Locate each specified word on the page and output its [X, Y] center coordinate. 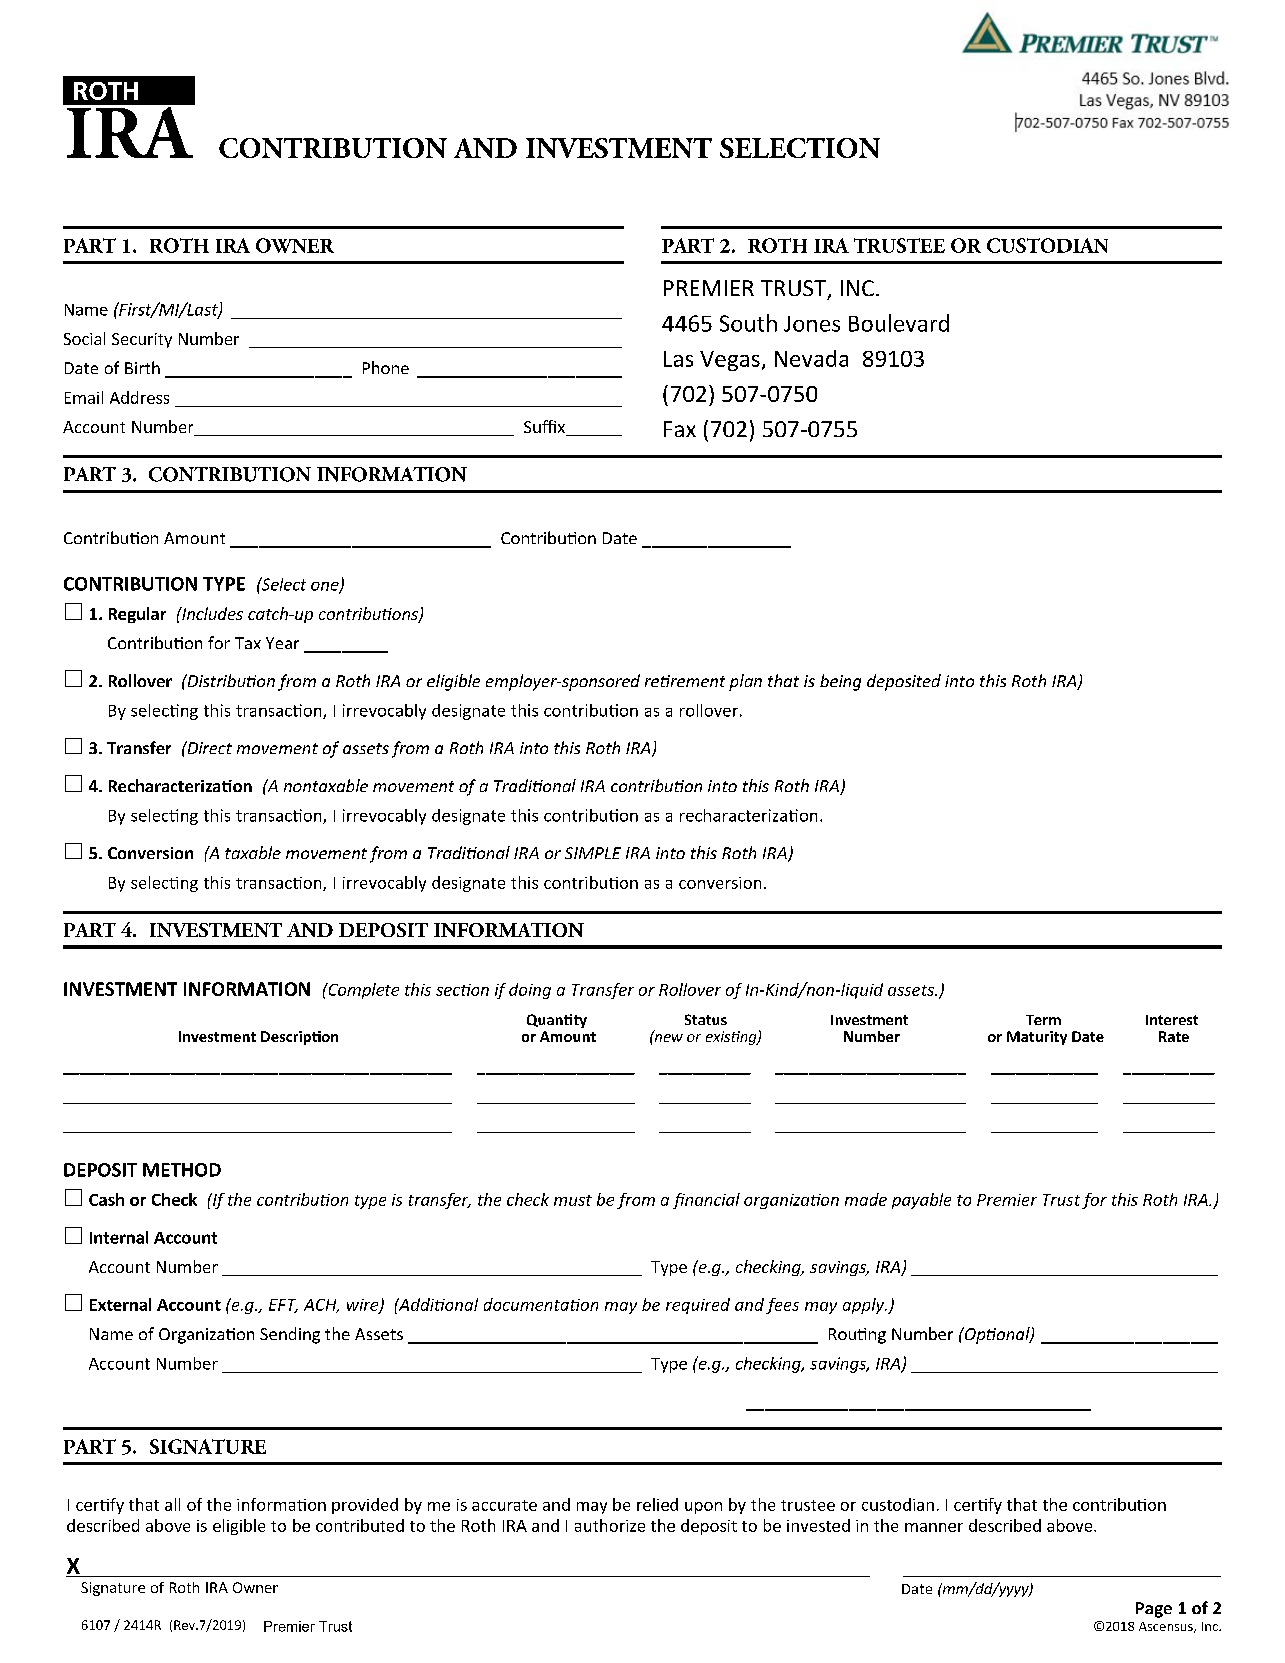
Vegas [730, 361]
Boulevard [899, 323]
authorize [610, 1525]
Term [1043, 1020]
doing [530, 991]
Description [299, 1038]
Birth [142, 367]
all [172, 1504]
